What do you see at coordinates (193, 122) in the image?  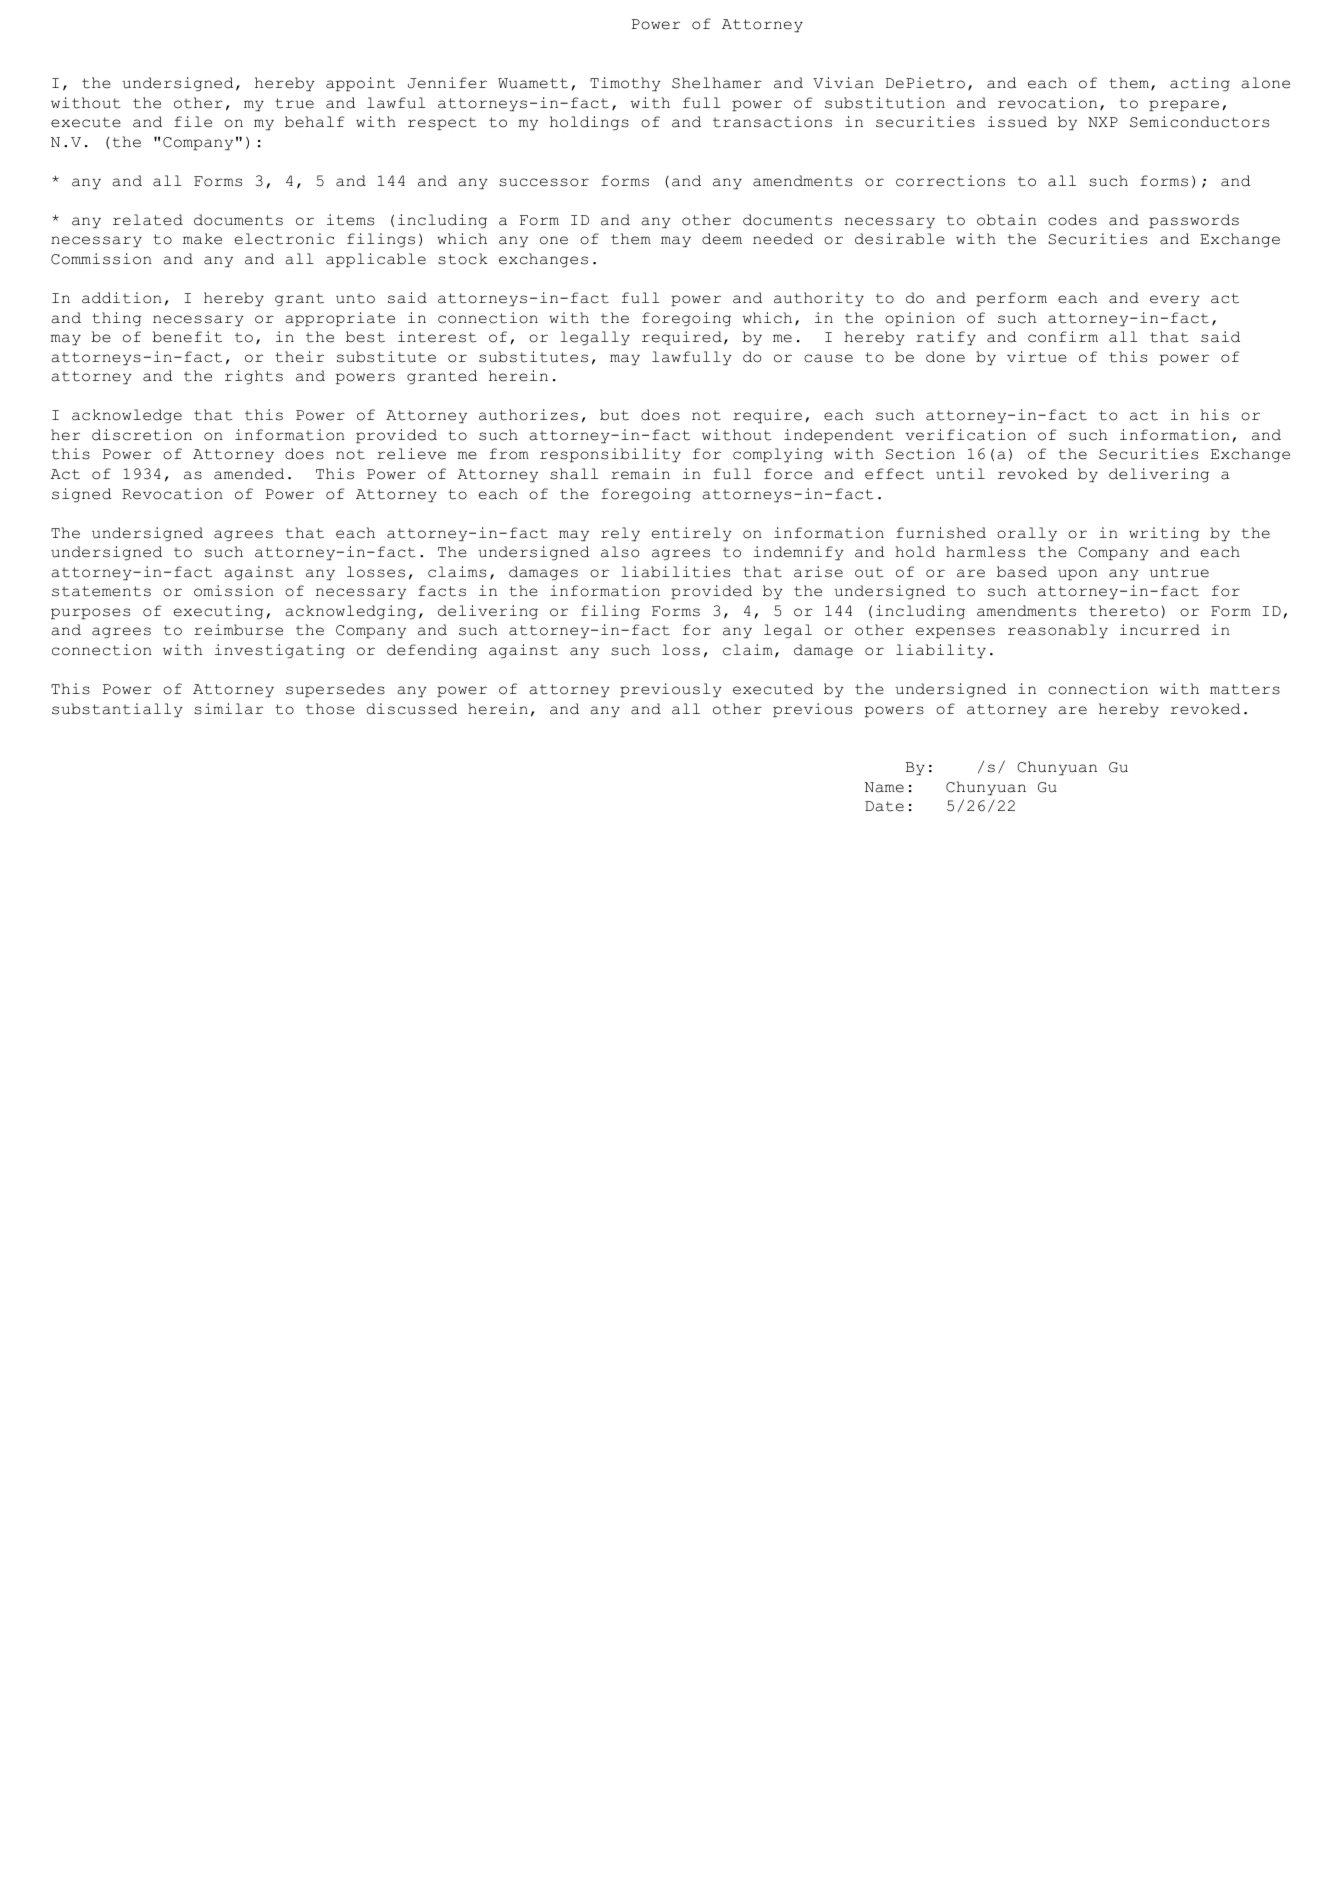 I see `file` at bounding box center [193, 122].
